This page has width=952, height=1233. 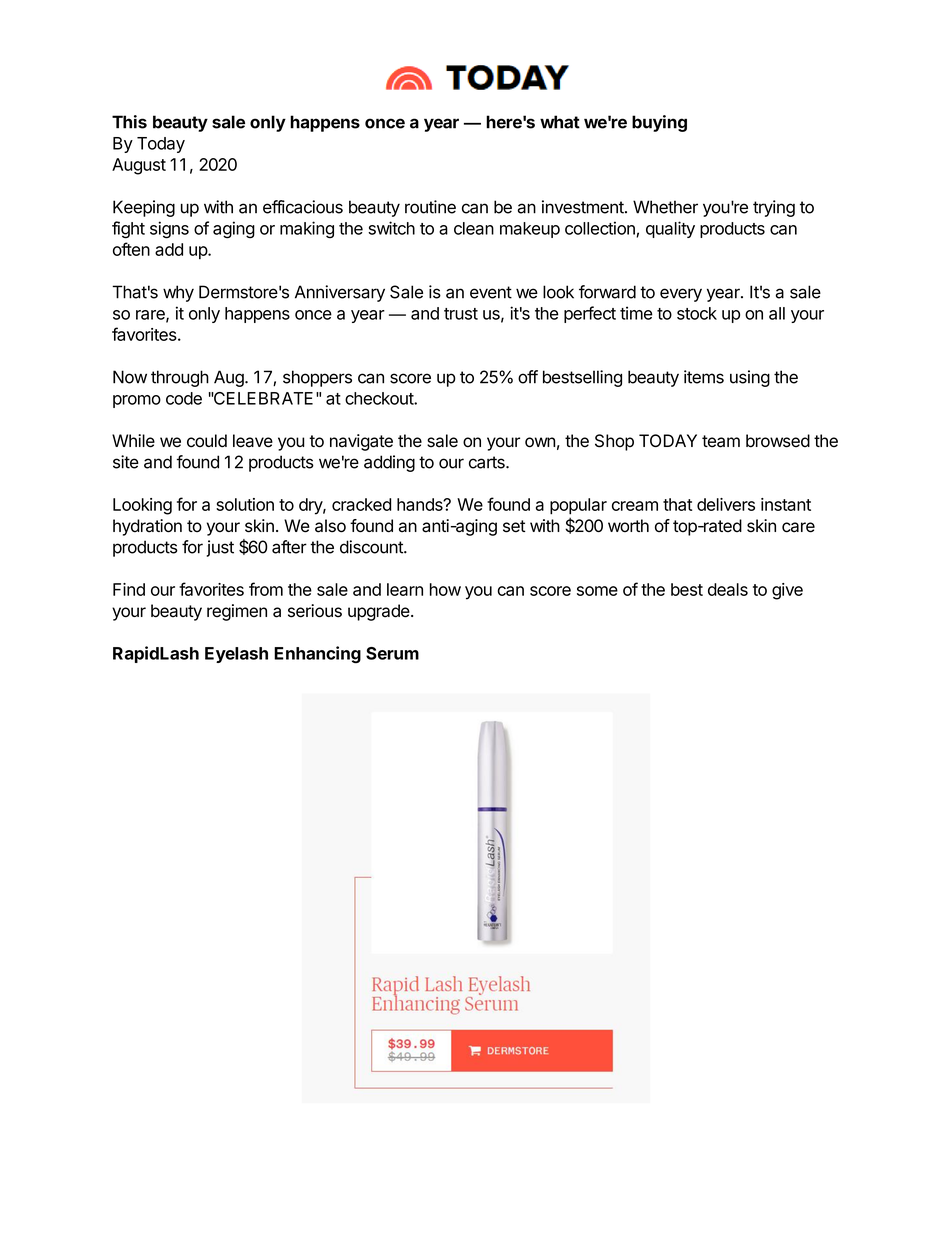 What do you see at coordinates (560, 122) in the page?
I see `what` at bounding box center [560, 122].
